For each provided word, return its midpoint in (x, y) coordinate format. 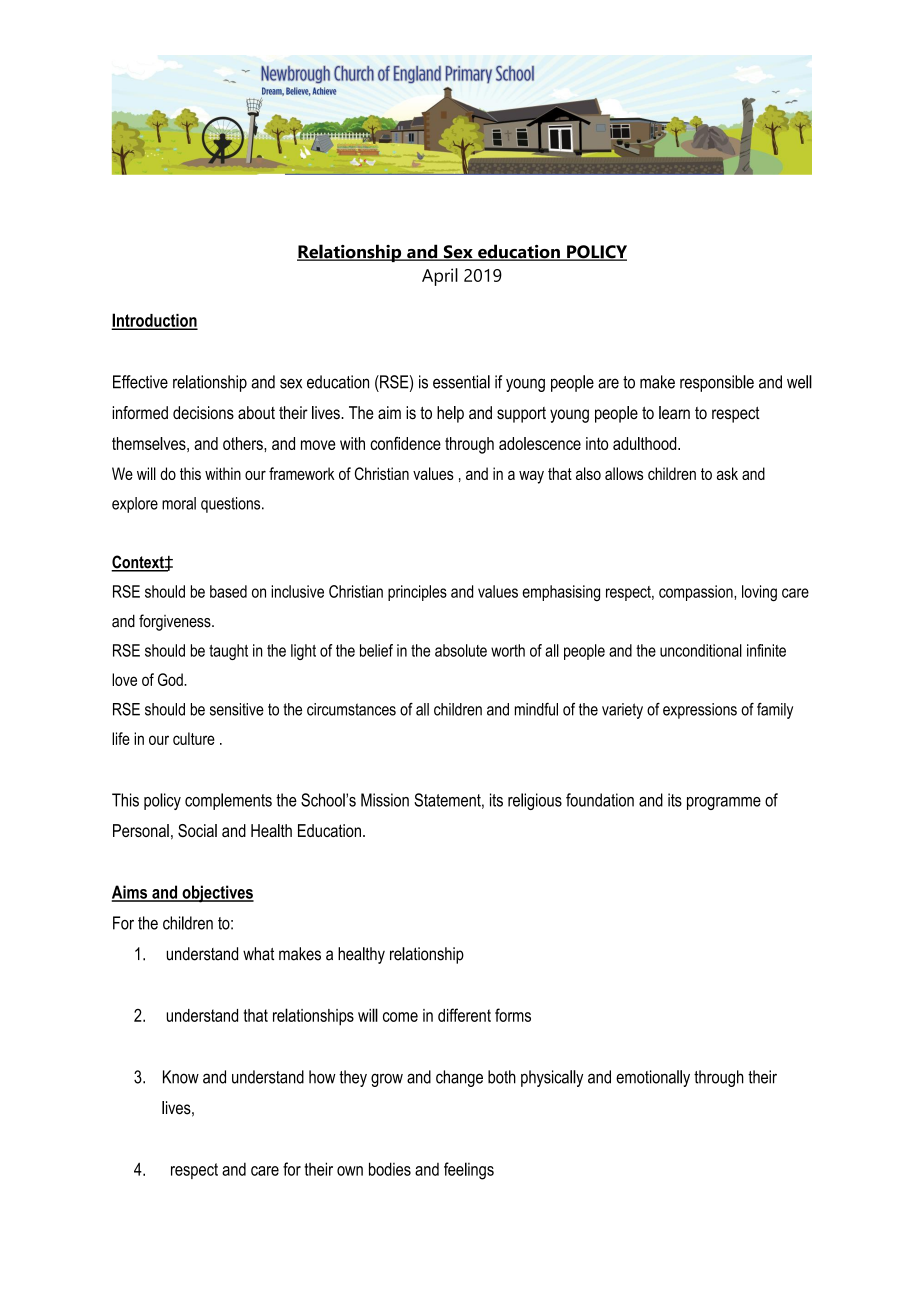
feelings (469, 1171)
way (531, 477)
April (440, 277)
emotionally (653, 1078)
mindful (536, 709)
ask (727, 473)
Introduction (155, 321)
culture (194, 738)
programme (724, 803)
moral (179, 503)
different (464, 1015)
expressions (700, 711)
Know (181, 1077)
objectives (217, 894)
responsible (717, 383)
